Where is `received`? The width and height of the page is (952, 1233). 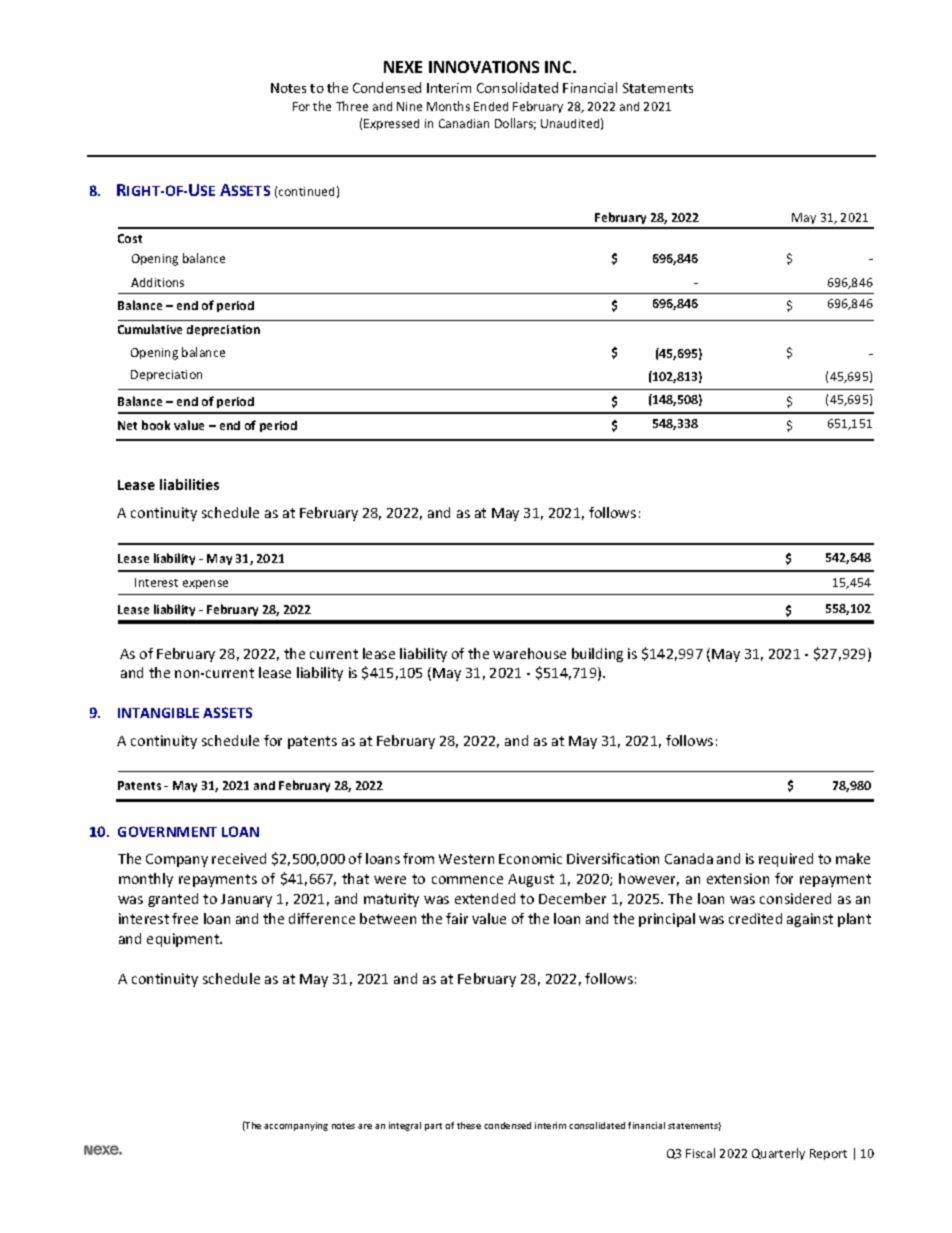 received is located at coordinates (239, 858).
